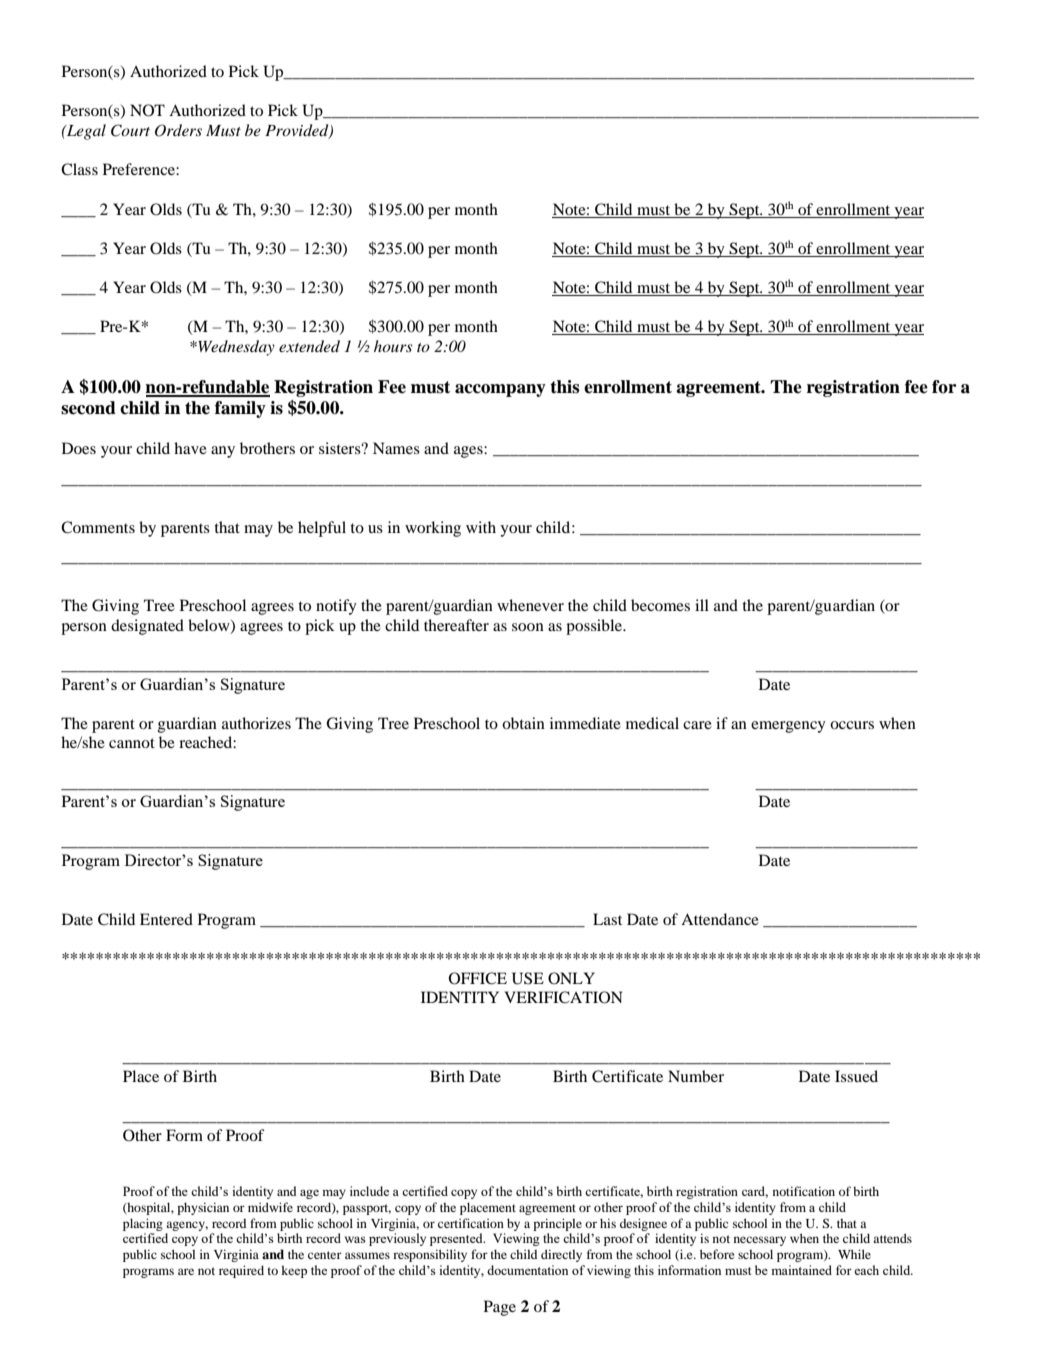  I want to click on Comments, so click(98, 527).
